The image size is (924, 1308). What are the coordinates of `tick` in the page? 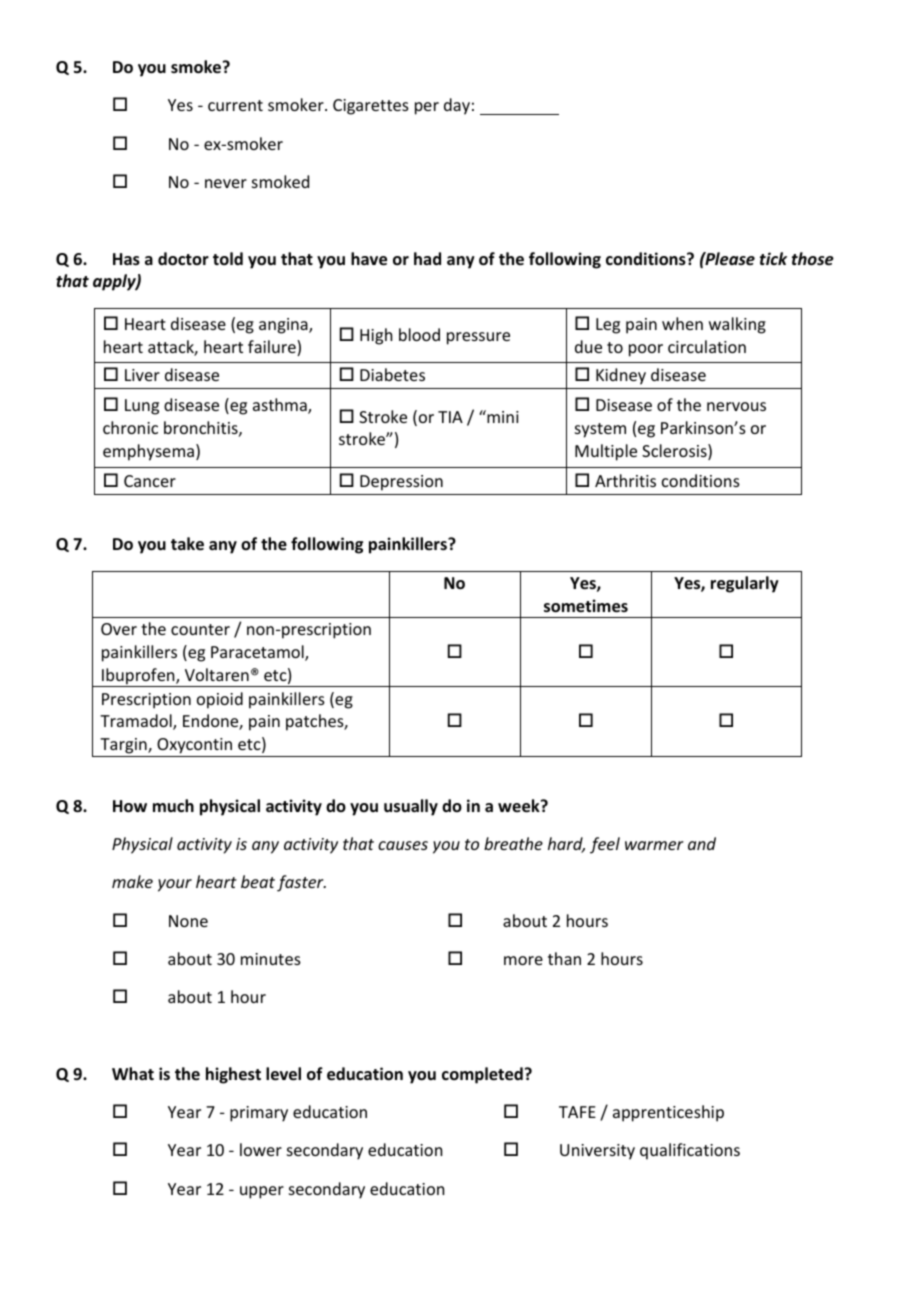 It's located at (773, 258).
